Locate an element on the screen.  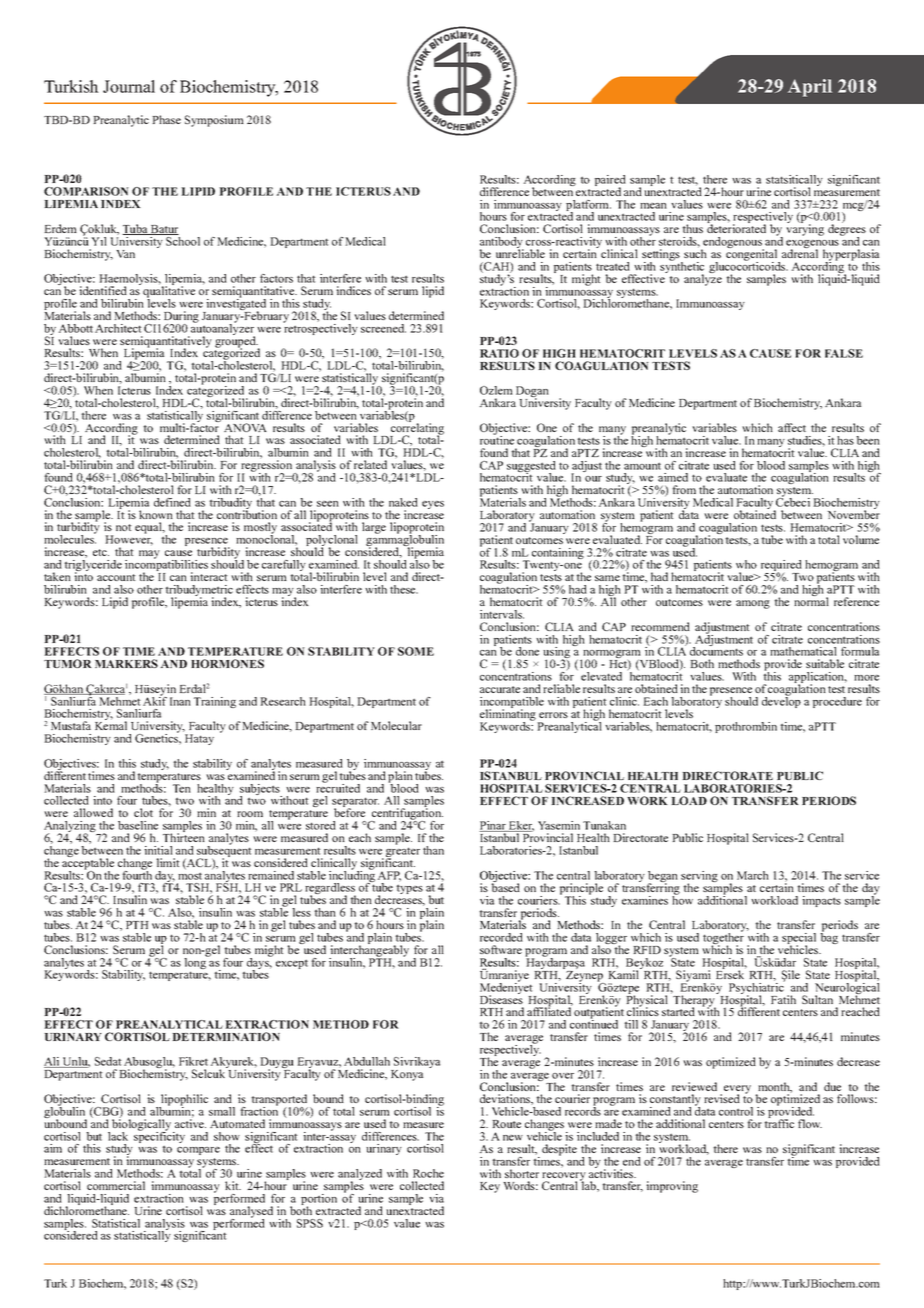
commercial is located at coordinates (116, 1185).
